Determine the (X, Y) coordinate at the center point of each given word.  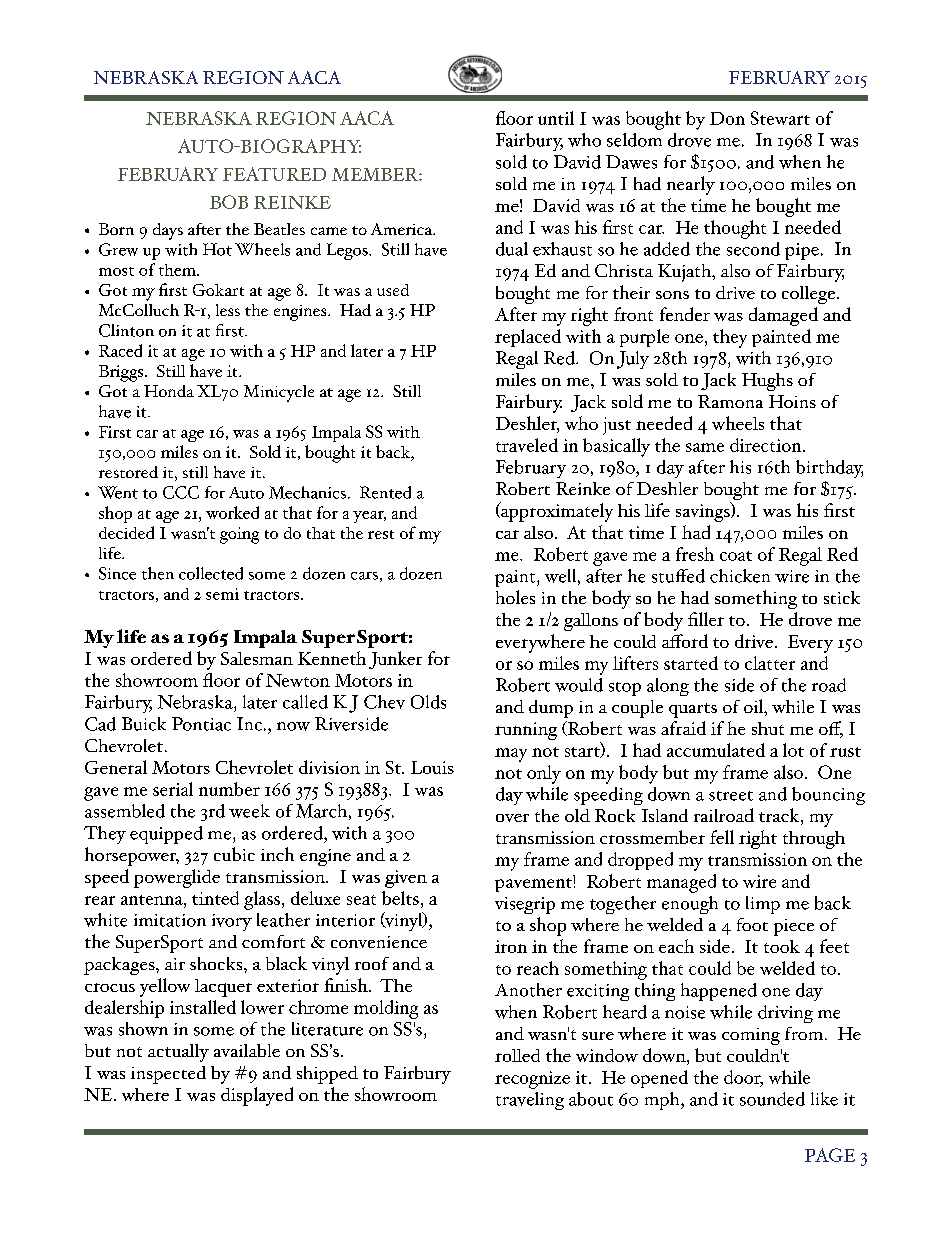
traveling (530, 1101)
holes (515, 597)
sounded (772, 1099)
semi (222, 594)
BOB (229, 202)
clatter (770, 663)
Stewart (780, 118)
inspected (168, 1075)
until (556, 118)
